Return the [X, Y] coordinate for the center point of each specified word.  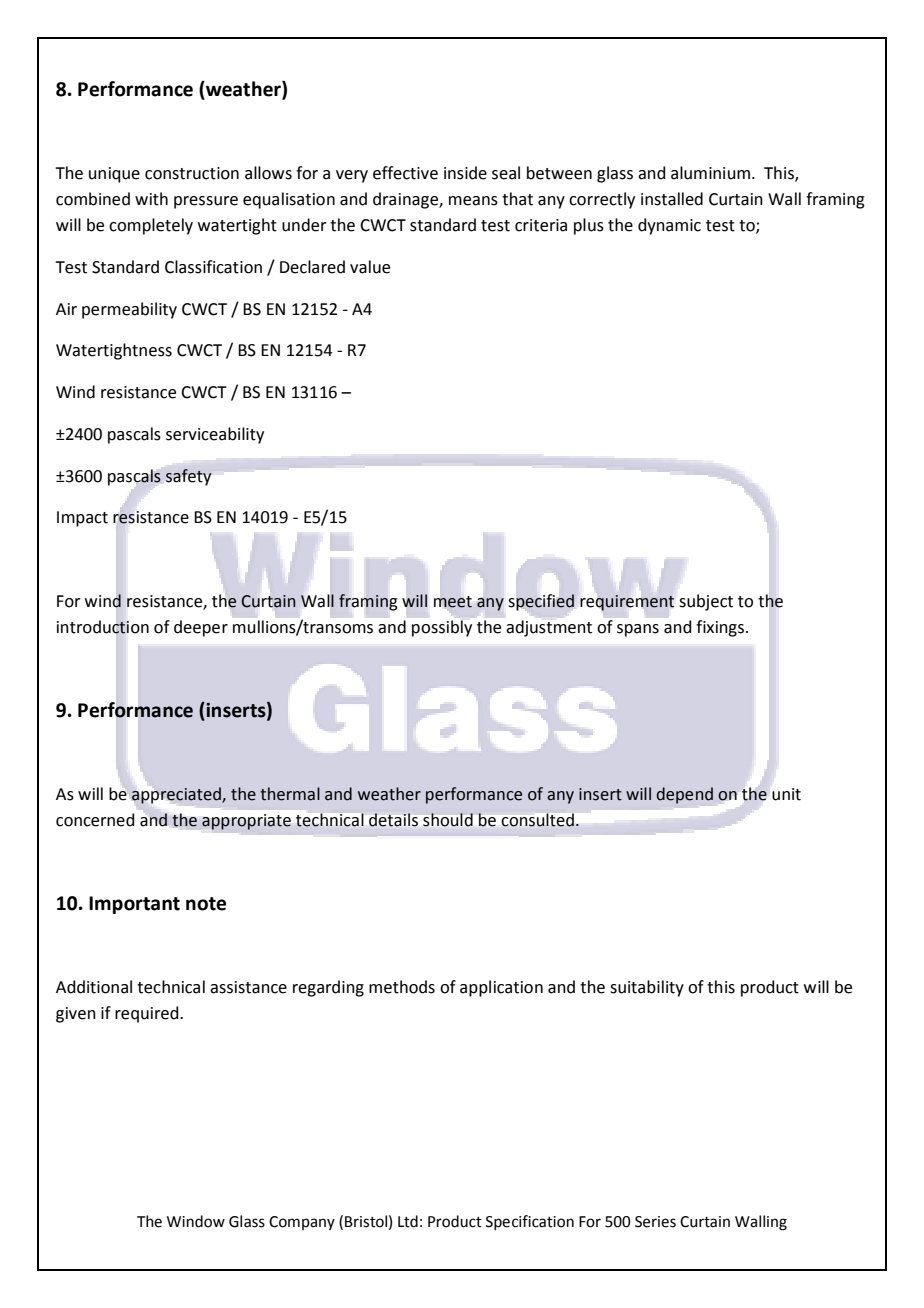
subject [706, 602]
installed [672, 199]
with [151, 199]
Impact [82, 519]
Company [302, 1223]
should [448, 819]
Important [134, 905]
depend [685, 795]
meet [453, 602]
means [473, 201]
